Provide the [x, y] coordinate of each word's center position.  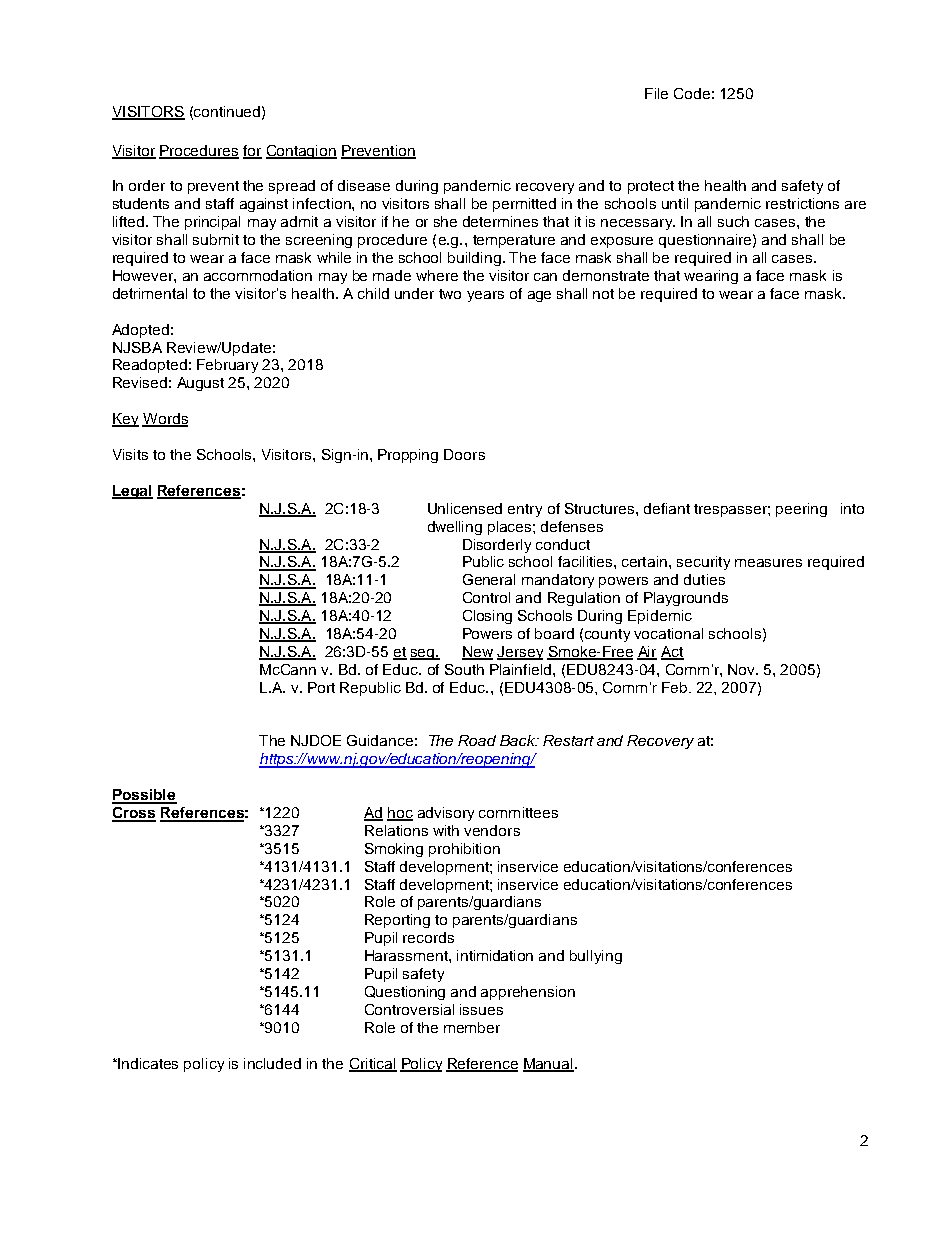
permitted [524, 205]
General [489, 579]
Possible [144, 796]
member [472, 1027]
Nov [743, 669]
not [603, 294]
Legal [132, 492]
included [272, 1063]
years [485, 296]
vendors [492, 830]
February [227, 366]
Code [692, 93]
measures [768, 563]
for [252, 151]
